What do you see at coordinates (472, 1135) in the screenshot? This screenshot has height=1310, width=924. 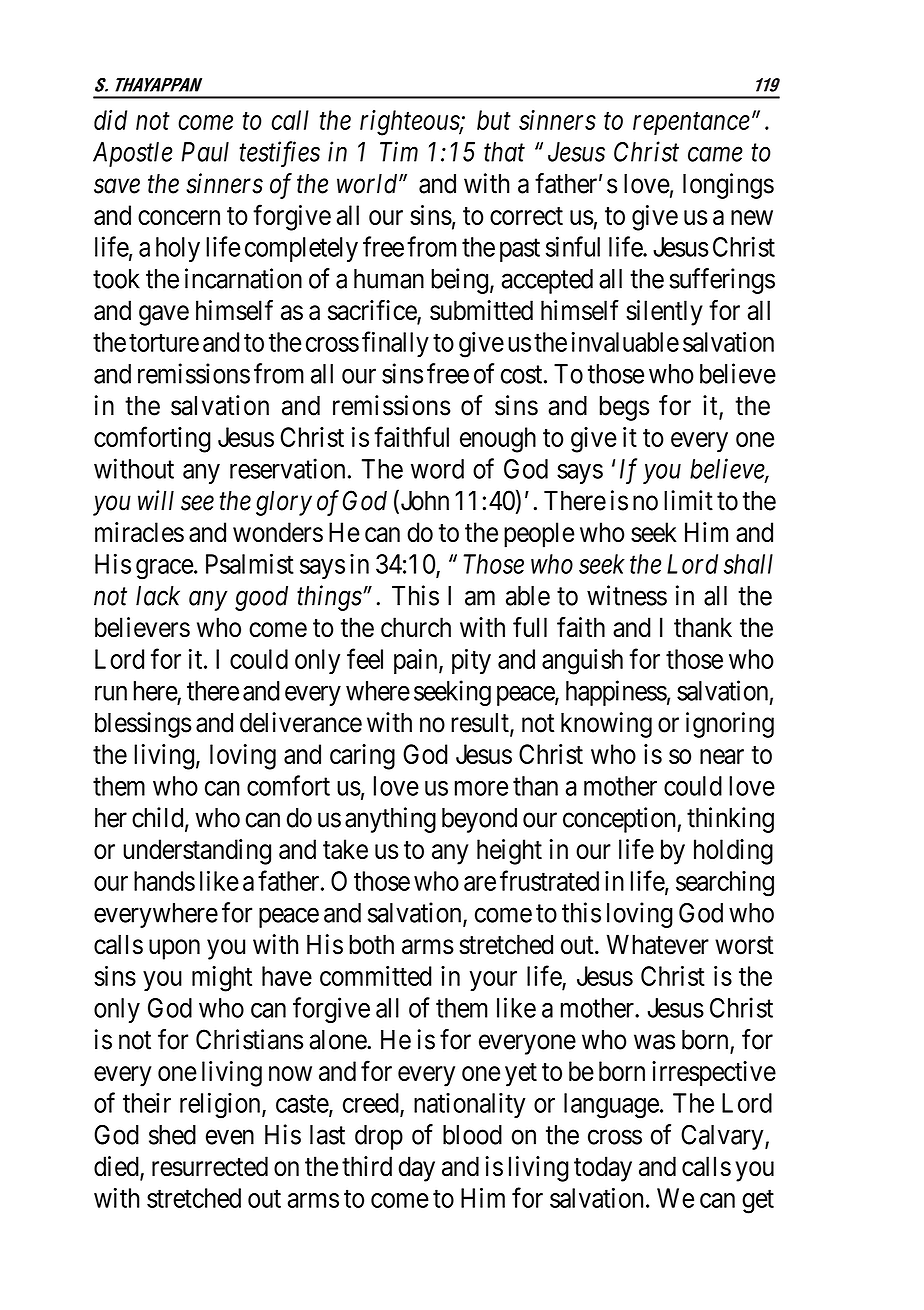 I see `blood` at bounding box center [472, 1135].
